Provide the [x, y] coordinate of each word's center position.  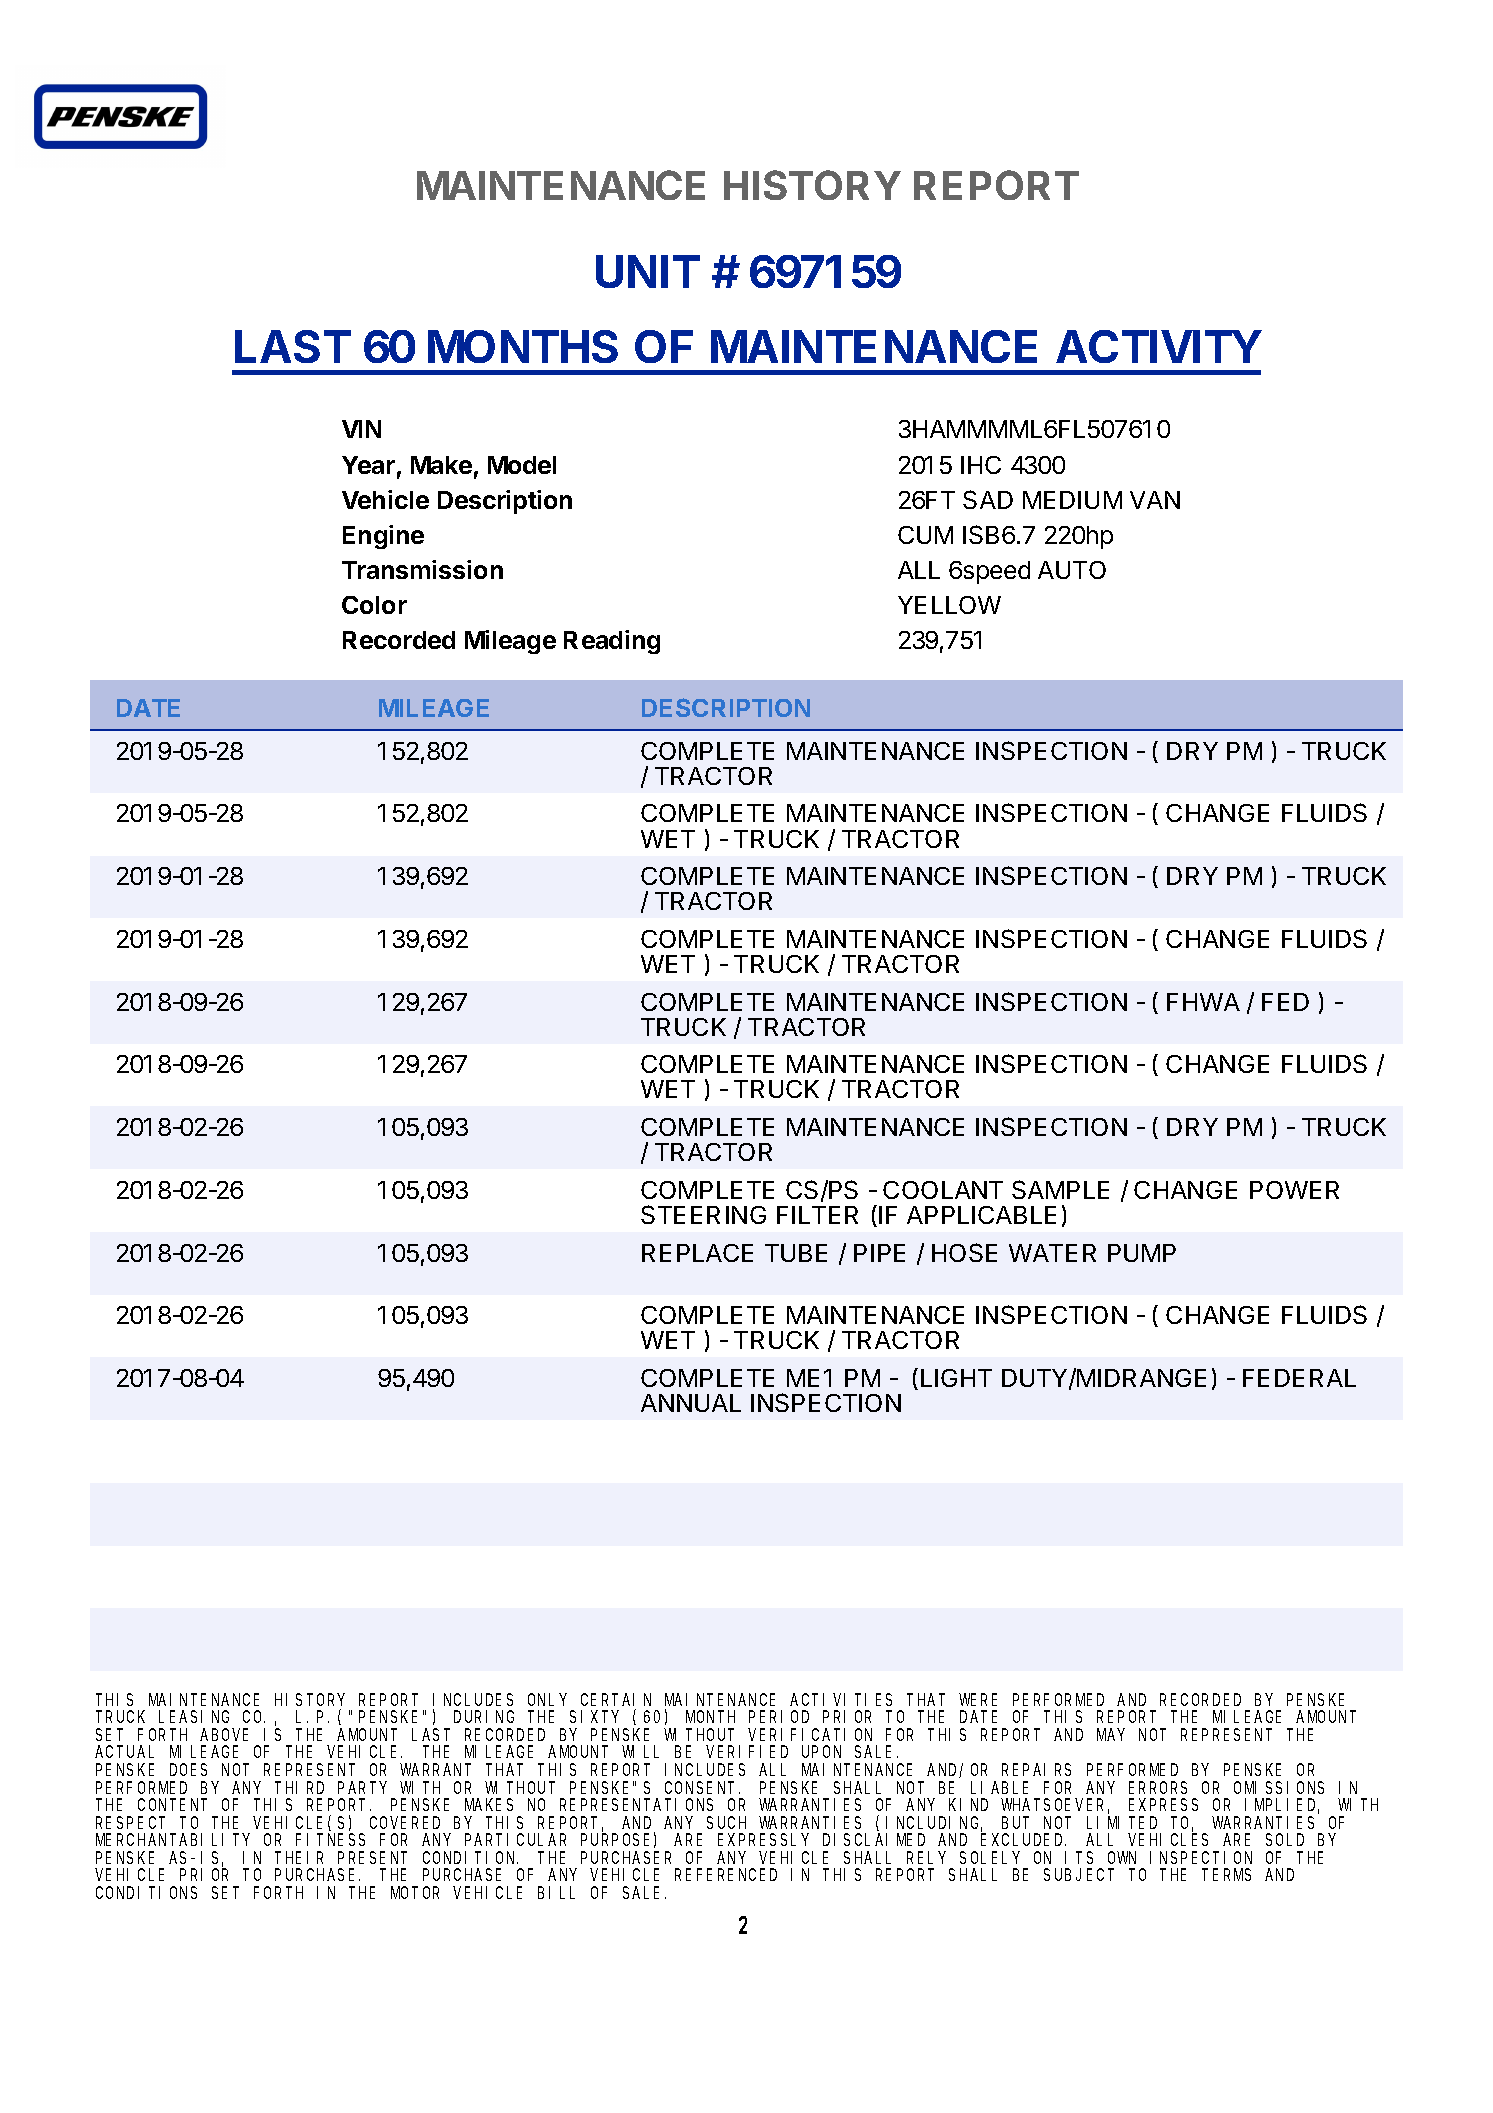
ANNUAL [691, 1403]
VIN [361, 429]
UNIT [648, 271]
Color [374, 605]
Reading [612, 642]
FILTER [817, 1215]
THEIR [299, 1858]
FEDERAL [1299, 1378]
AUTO [1072, 570]
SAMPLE [1060, 1189]
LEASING [194, 1717]
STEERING [703, 1214]
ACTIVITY [1159, 346]
